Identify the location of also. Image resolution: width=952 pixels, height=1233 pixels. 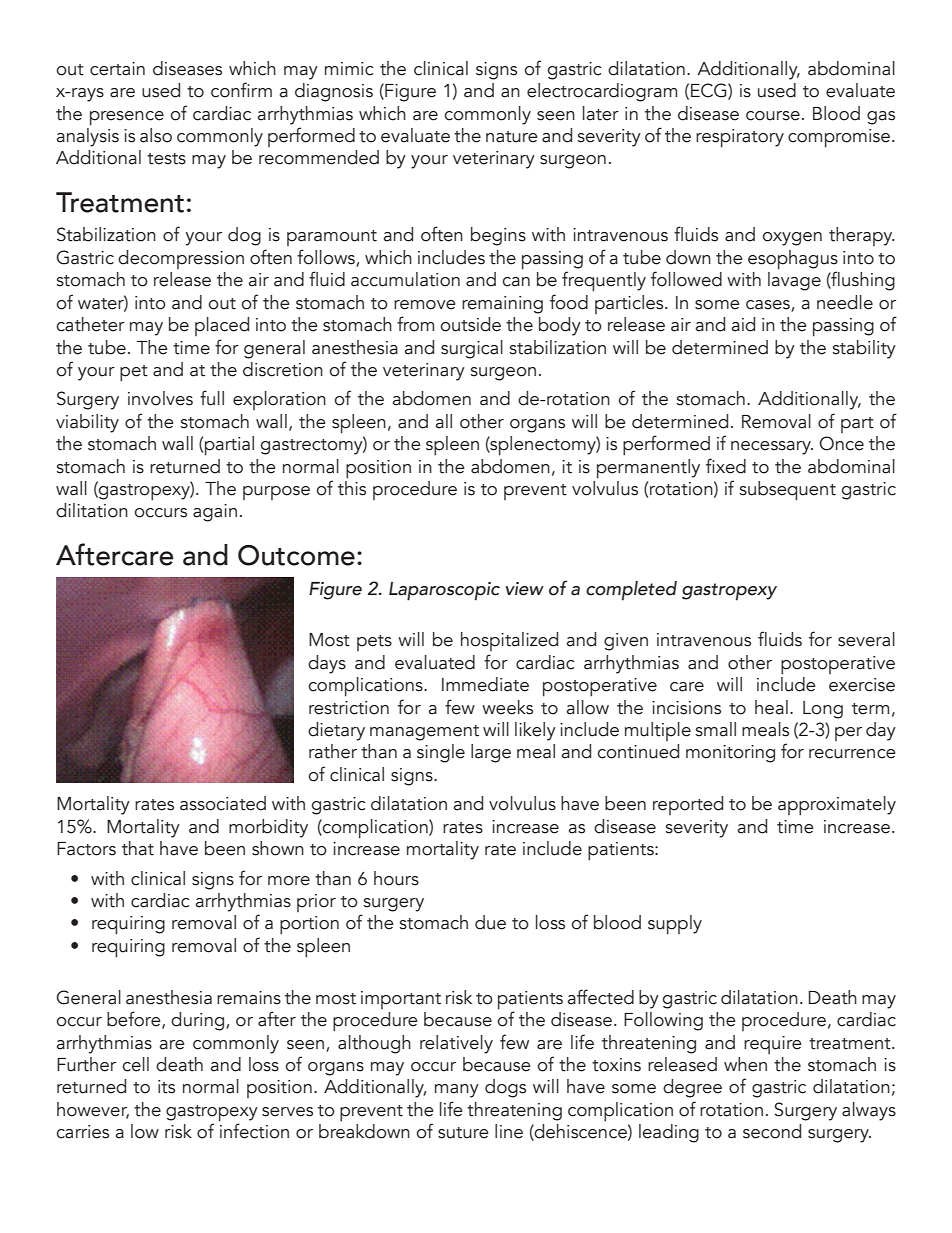
(156, 135).
